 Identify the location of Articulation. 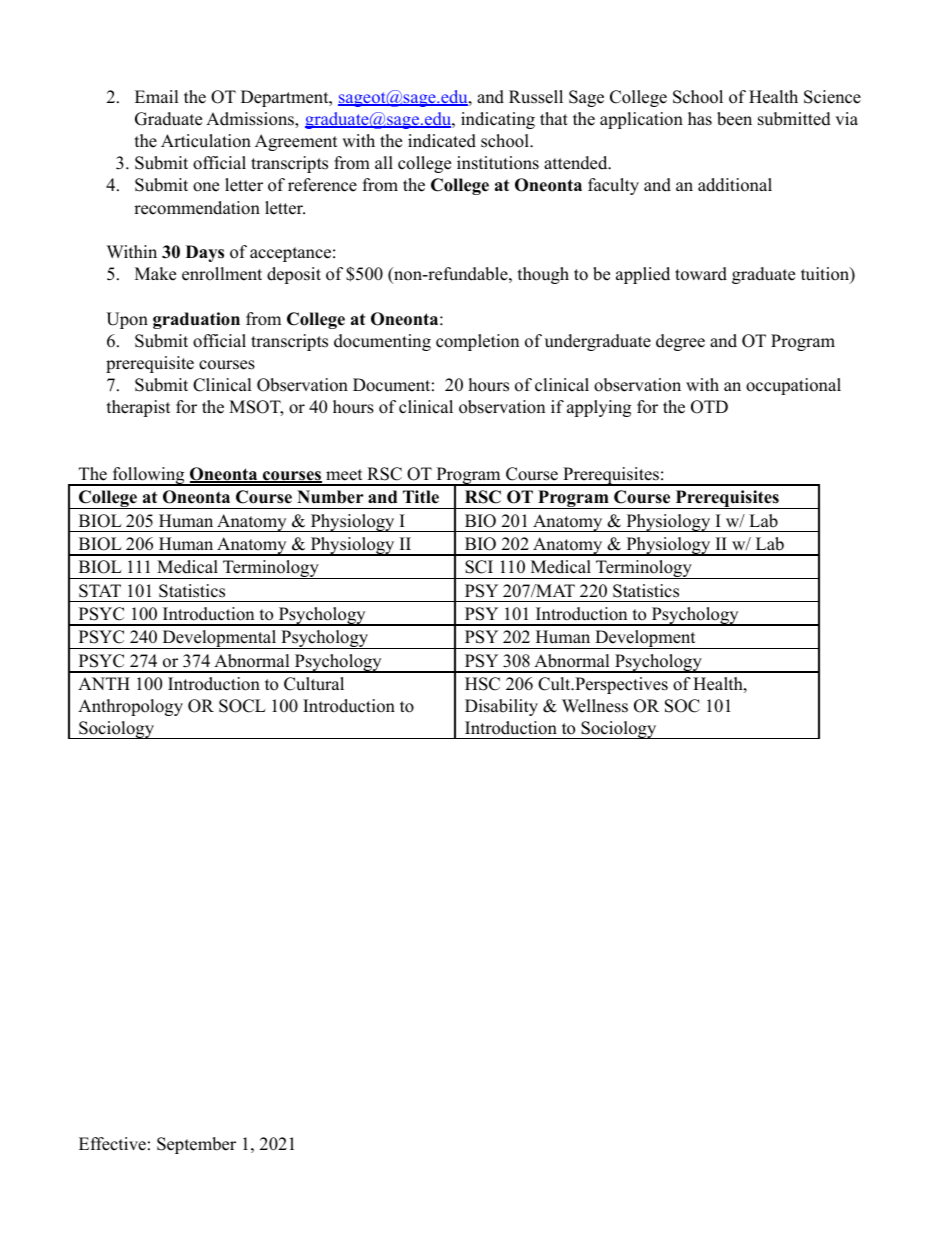
(206, 141).
